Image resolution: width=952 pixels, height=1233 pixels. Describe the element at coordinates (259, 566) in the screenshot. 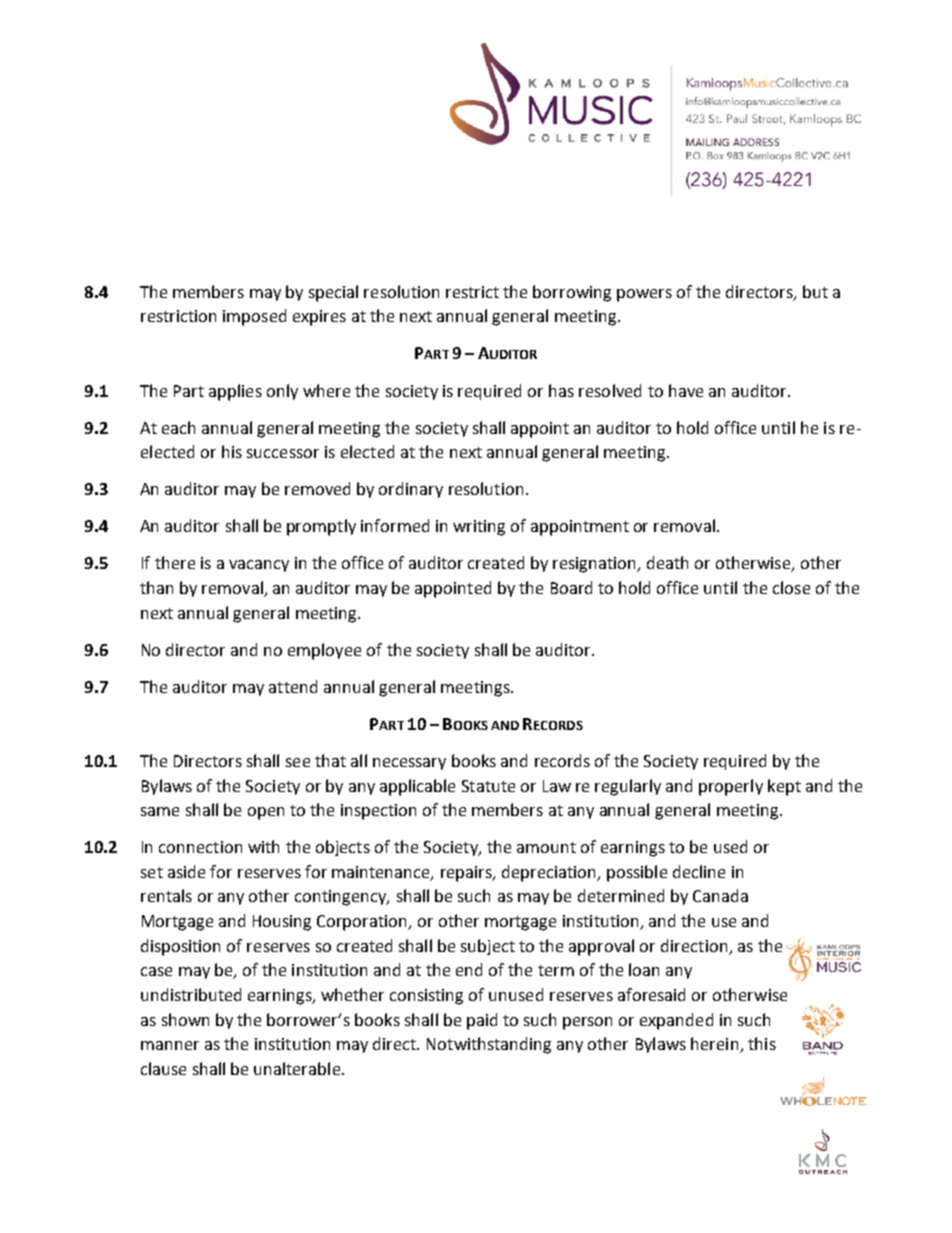

I see `vacancy` at that location.
